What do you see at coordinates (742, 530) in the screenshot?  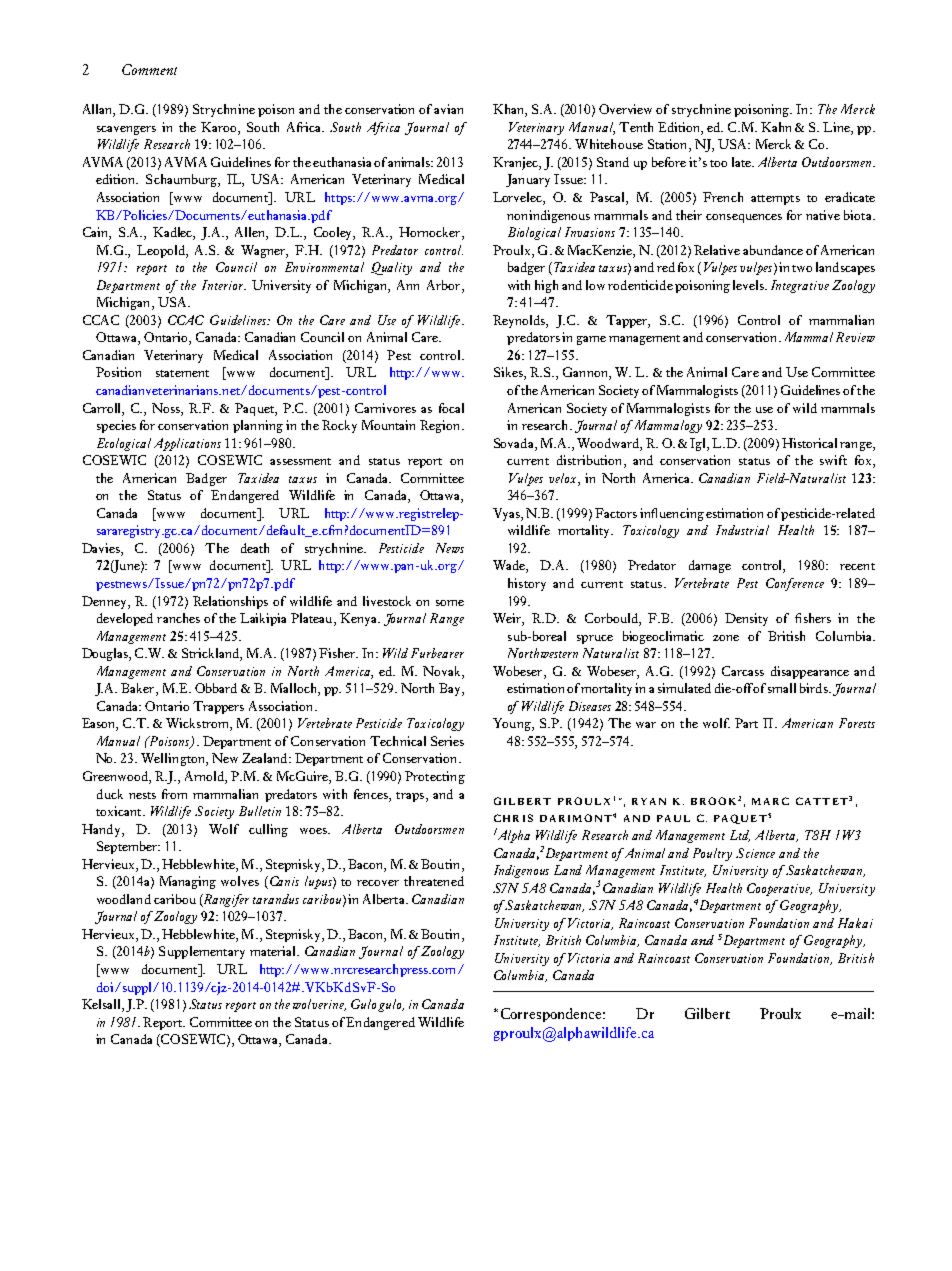 I see `Industrial` at bounding box center [742, 530].
